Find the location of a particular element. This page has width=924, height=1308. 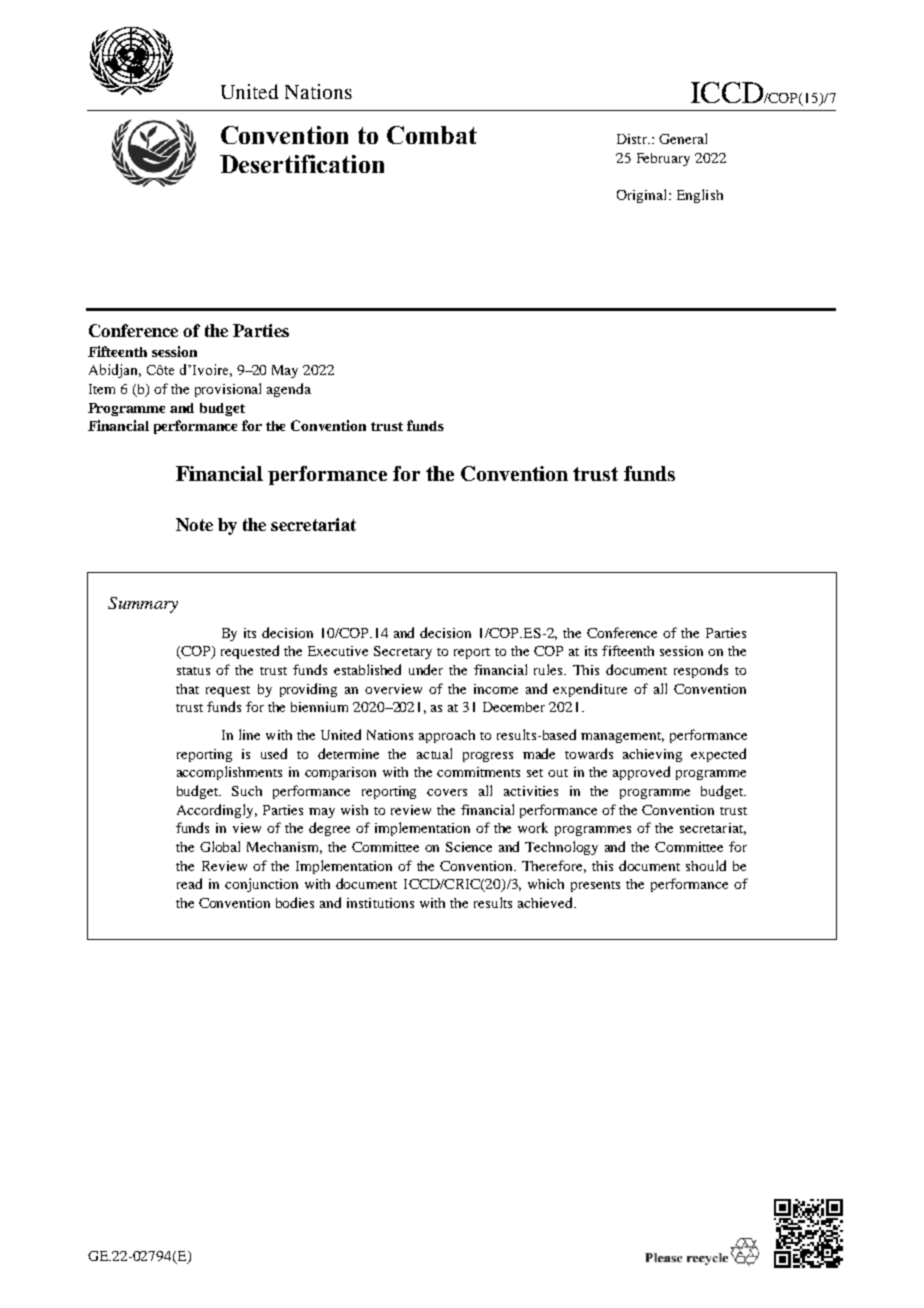

institutions is located at coordinates (380, 903).
